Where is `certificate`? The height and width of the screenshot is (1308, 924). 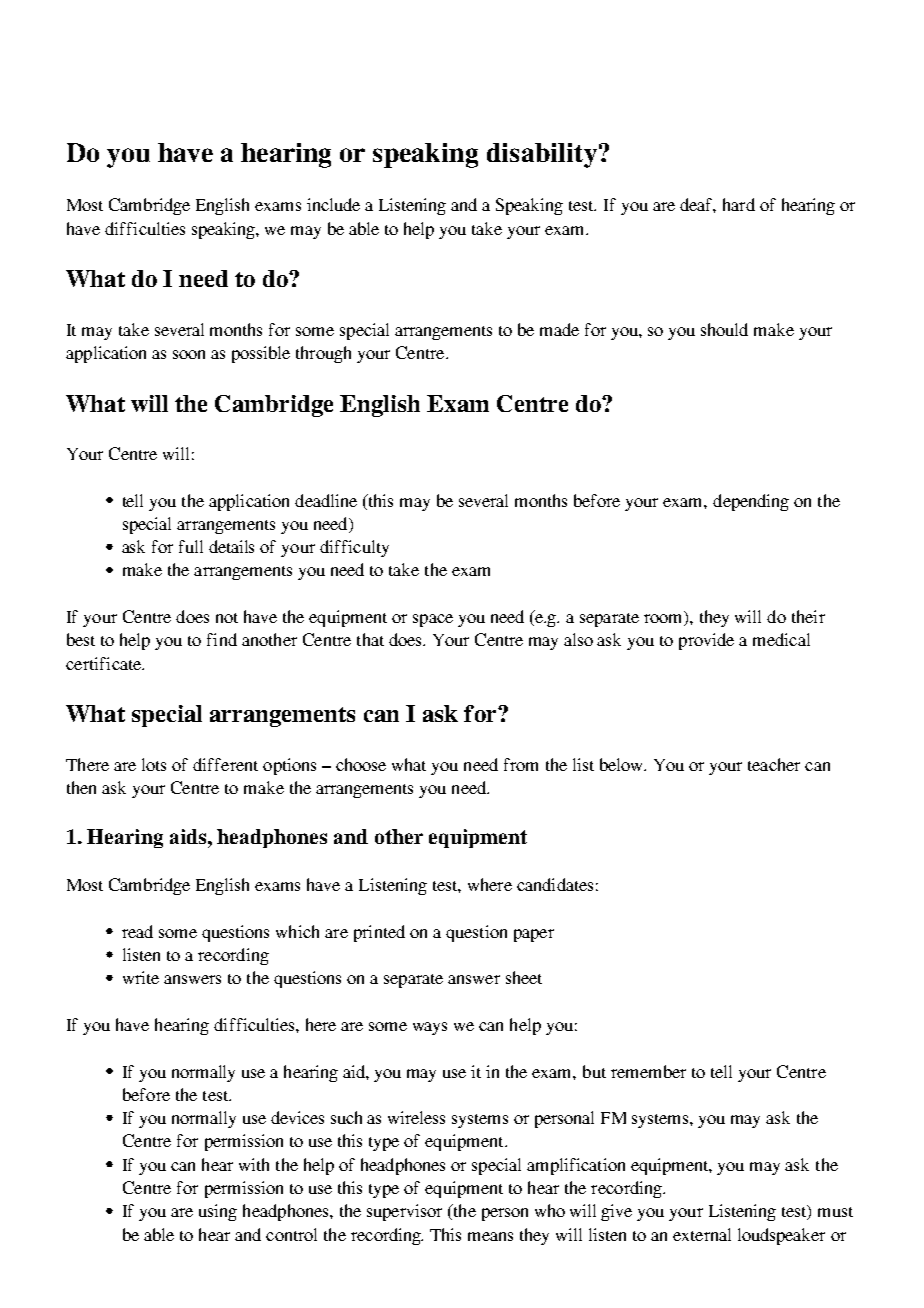
certificate is located at coordinates (105, 663).
